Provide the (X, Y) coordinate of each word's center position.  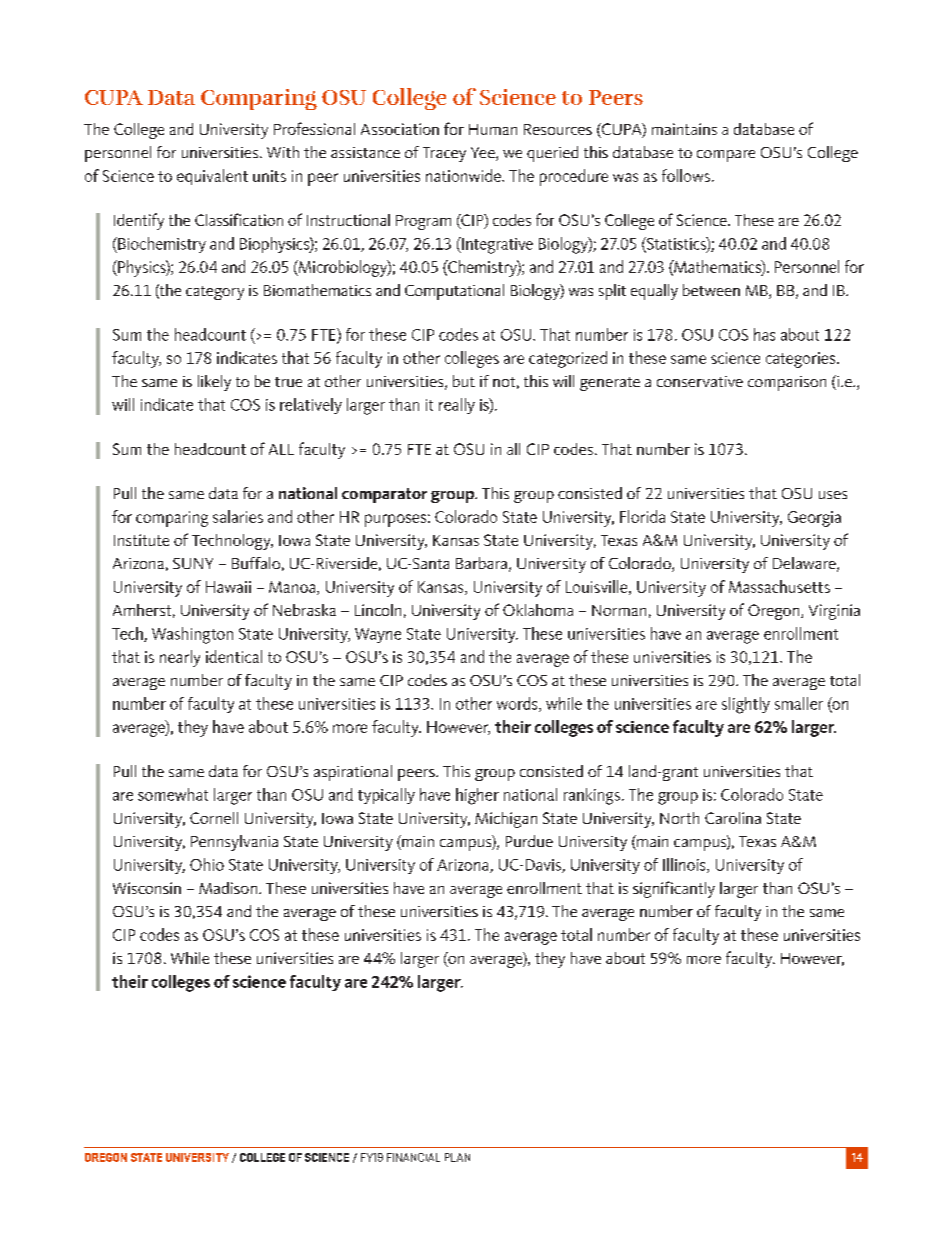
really (457, 406)
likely (214, 383)
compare (726, 156)
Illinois (685, 865)
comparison (787, 383)
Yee (484, 154)
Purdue (529, 841)
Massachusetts (779, 586)
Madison (228, 888)
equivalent (212, 177)
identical (234, 656)
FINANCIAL (413, 1157)
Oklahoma (538, 610)
